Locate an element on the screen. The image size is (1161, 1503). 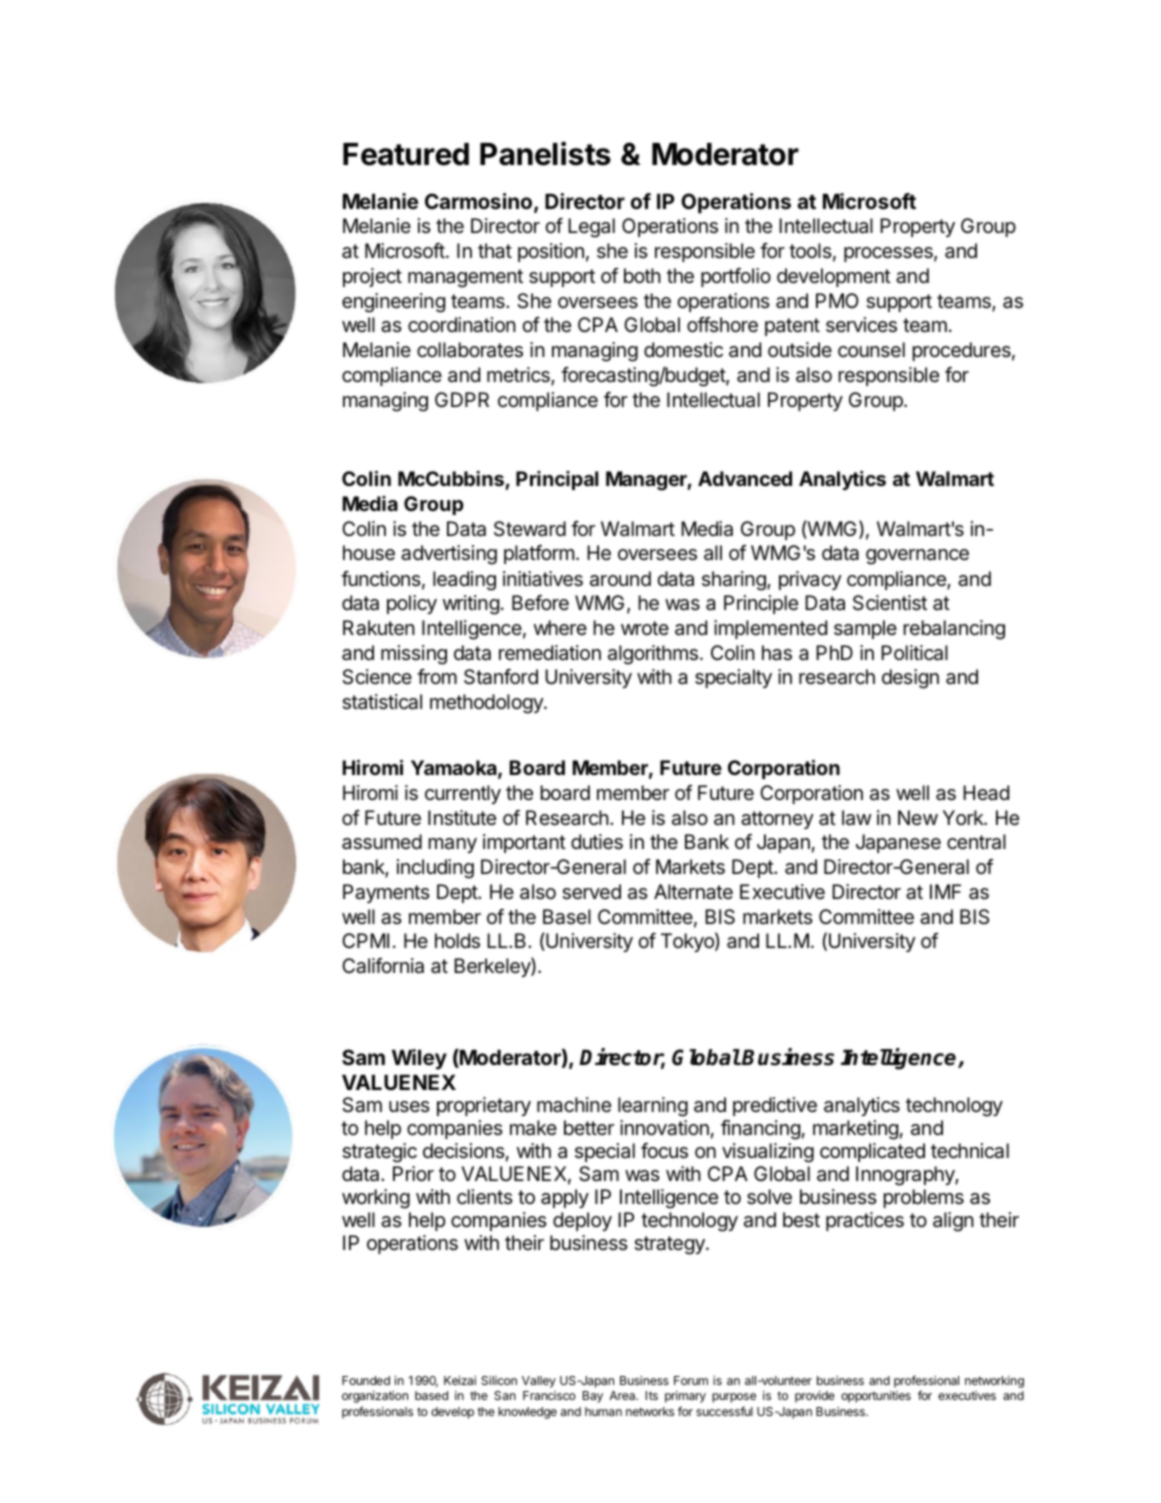
leading is located at coordinates (464, 581).
